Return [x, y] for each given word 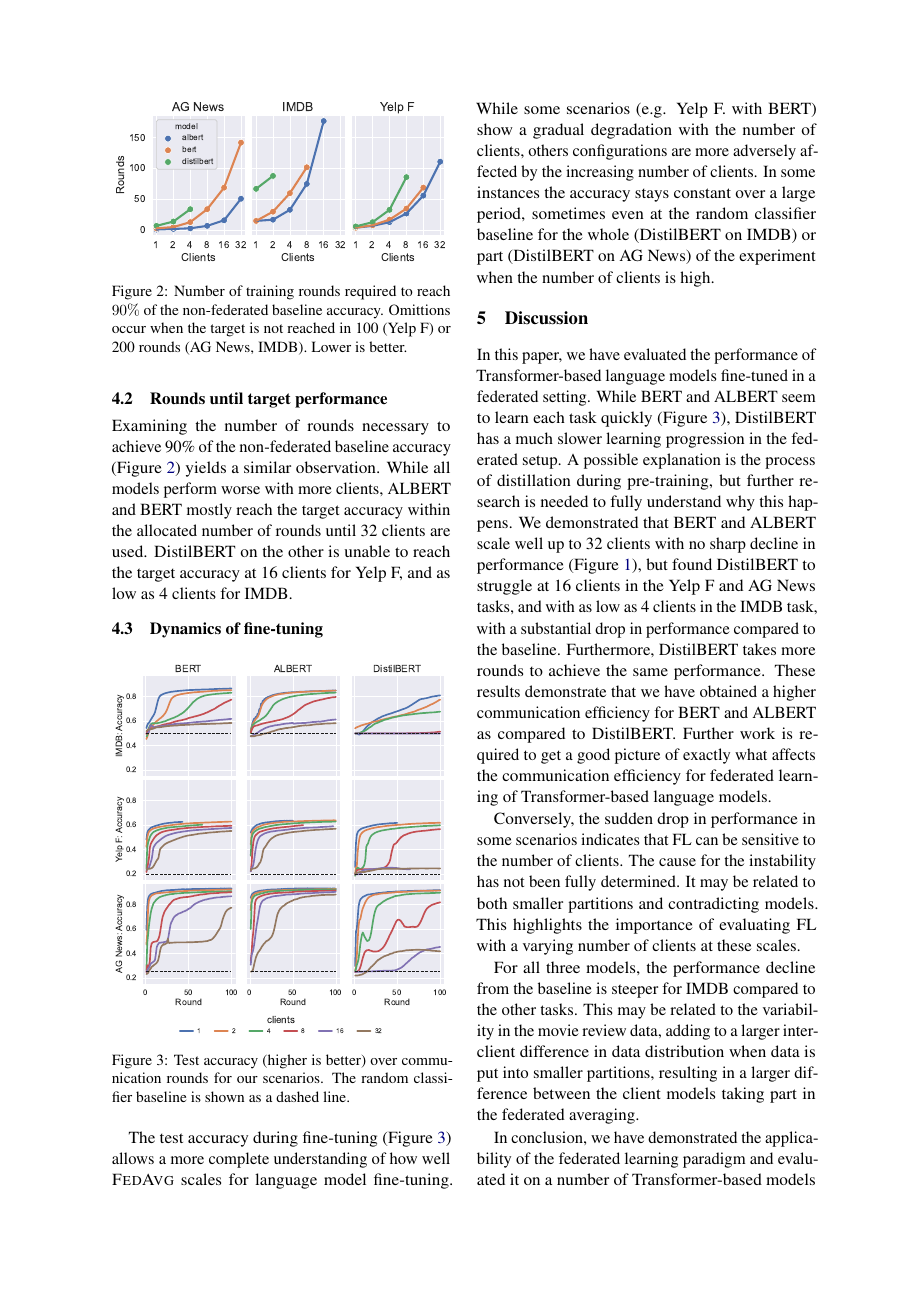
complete [239, 1160]
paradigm [714, 1160]
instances [508, 192]
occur [129, 329]
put [487, 1075]
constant [702, 193]
